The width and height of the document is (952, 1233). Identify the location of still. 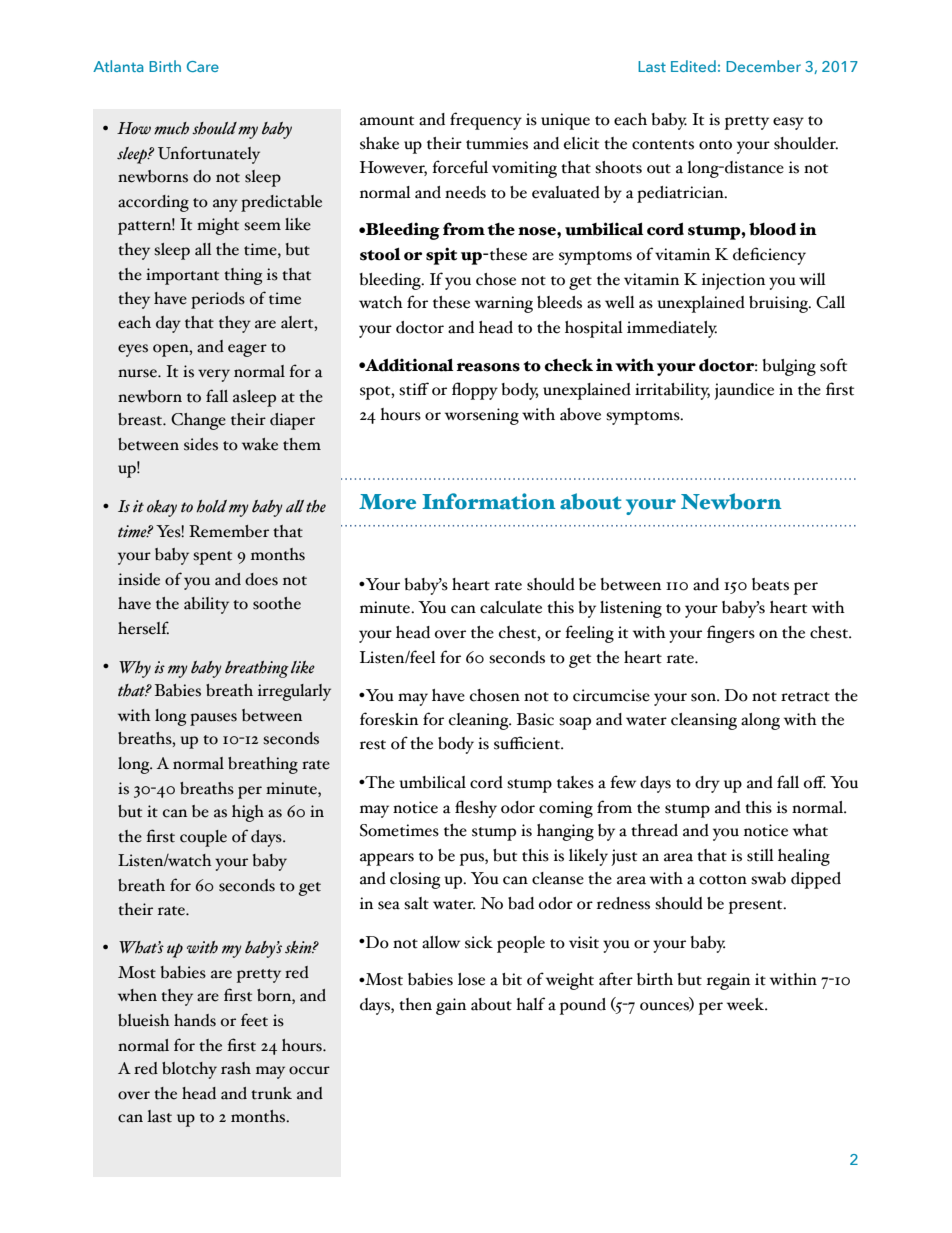
(760, 855).
